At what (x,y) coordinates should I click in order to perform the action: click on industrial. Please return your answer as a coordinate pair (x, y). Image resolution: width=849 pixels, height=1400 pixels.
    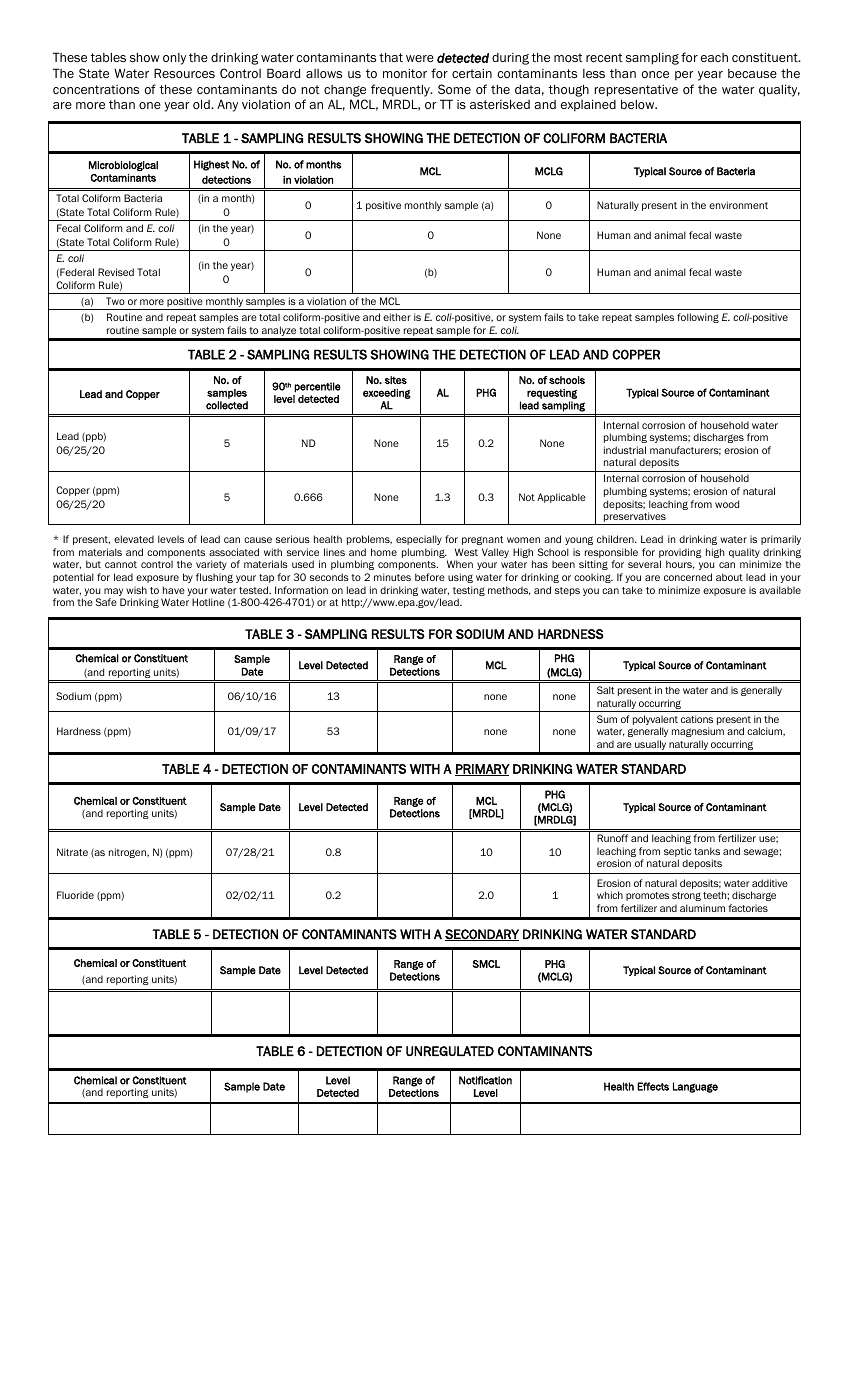
    Looking at the image, I should click on (625, 450).
